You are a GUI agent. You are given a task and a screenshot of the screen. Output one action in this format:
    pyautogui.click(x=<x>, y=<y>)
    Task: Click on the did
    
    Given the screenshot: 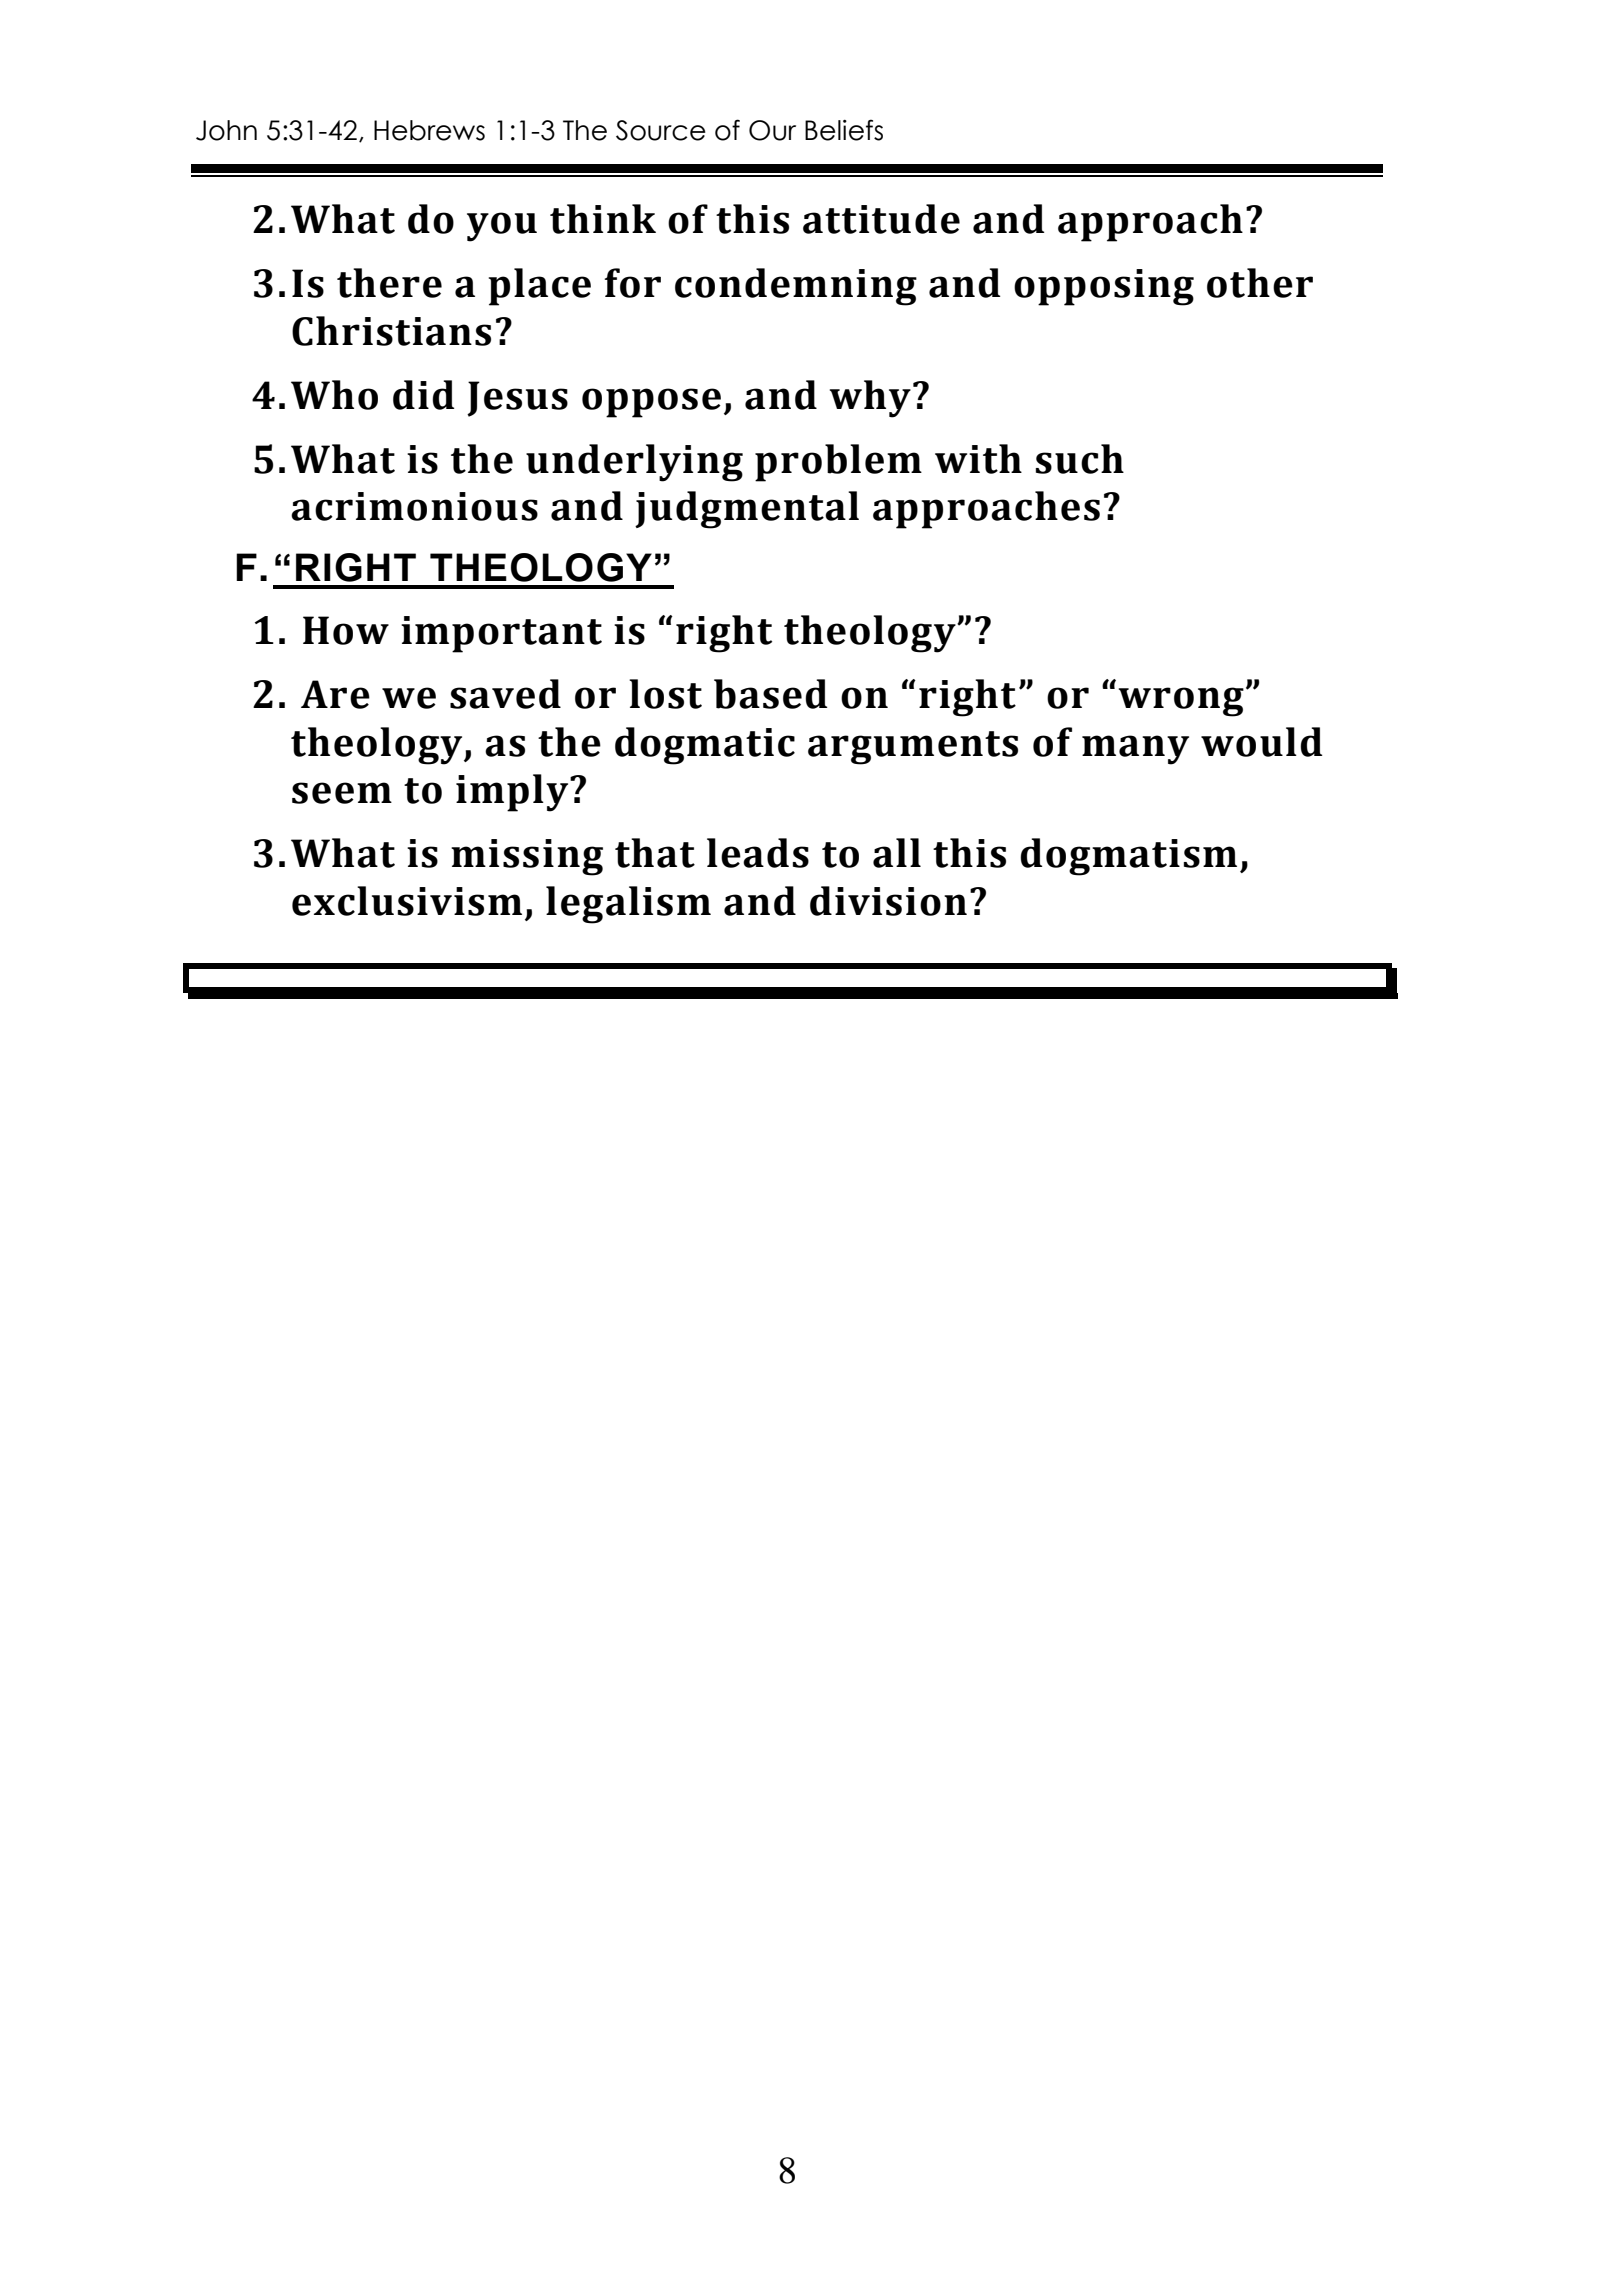 What is the action you would take?
    pyautogui.click(x=423, y=395)
